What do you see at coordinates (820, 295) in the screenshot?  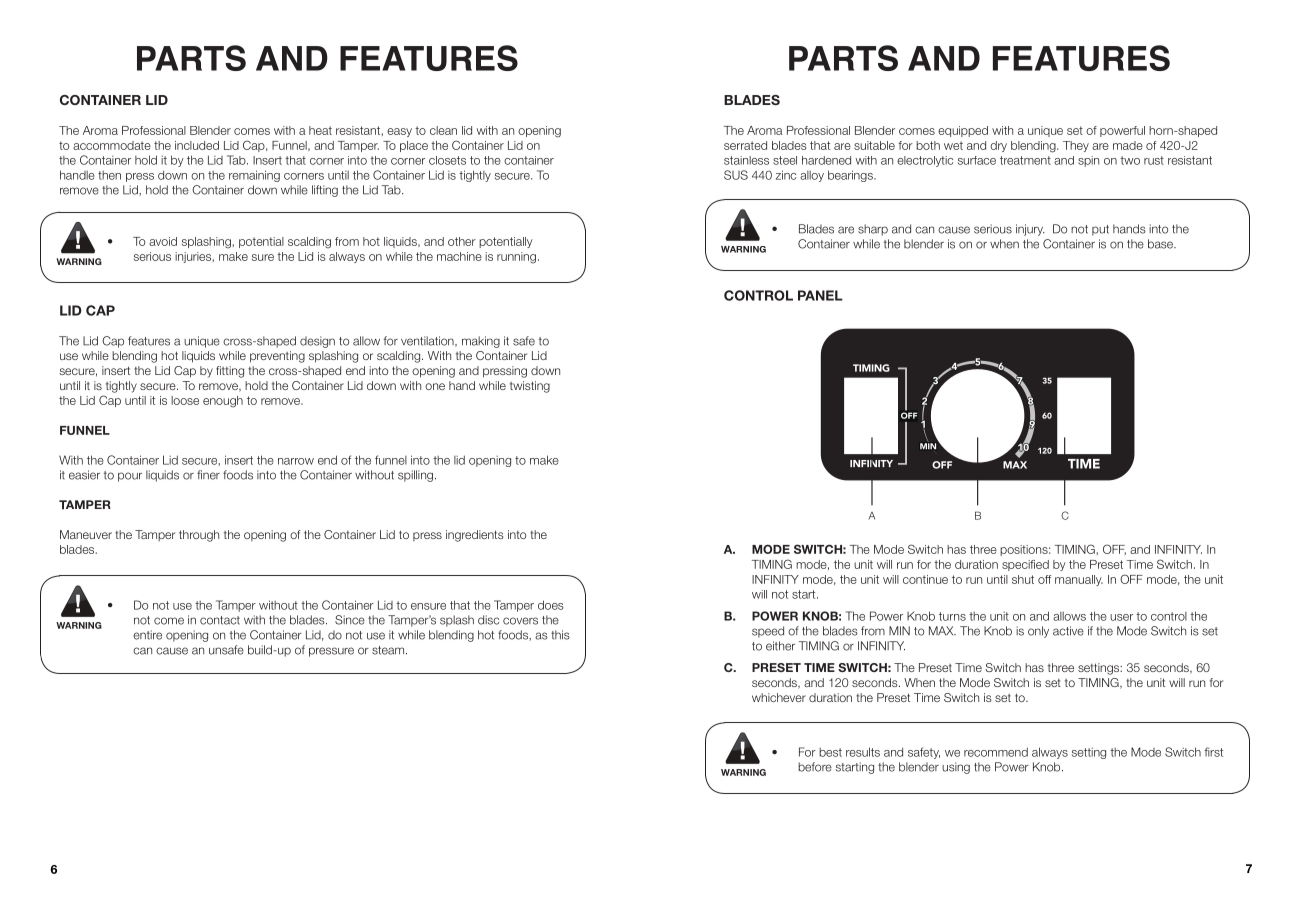 I see `PANEL` at bounding box center [820, 295].
